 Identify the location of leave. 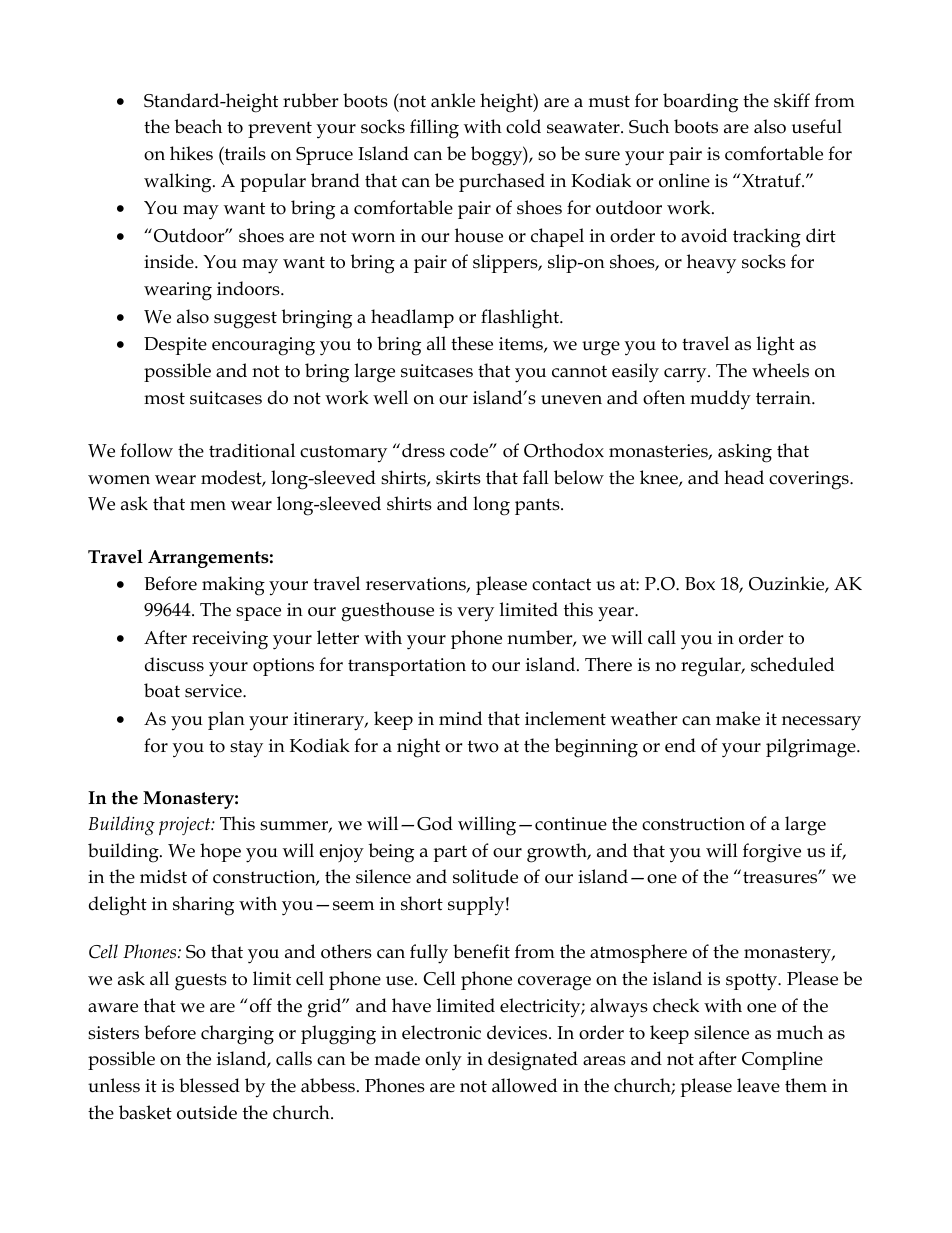
(758, 1085).
